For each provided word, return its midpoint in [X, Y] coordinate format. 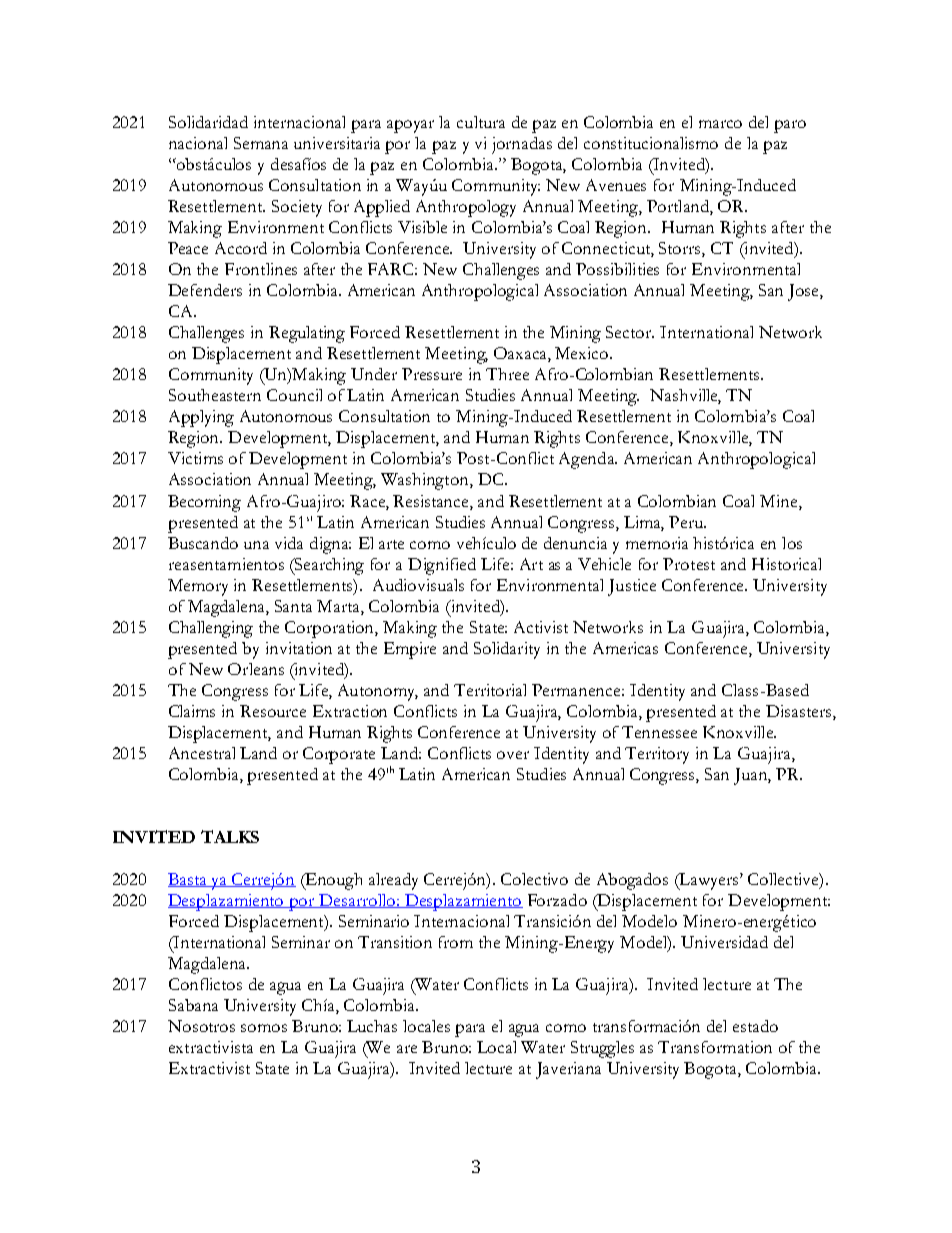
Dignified [442, 566]
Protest [689, 564]
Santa [293, 606]
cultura [481, 122]
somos [264, 1028]
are [407, 1049]
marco [720, 124]
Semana [261, 143]
